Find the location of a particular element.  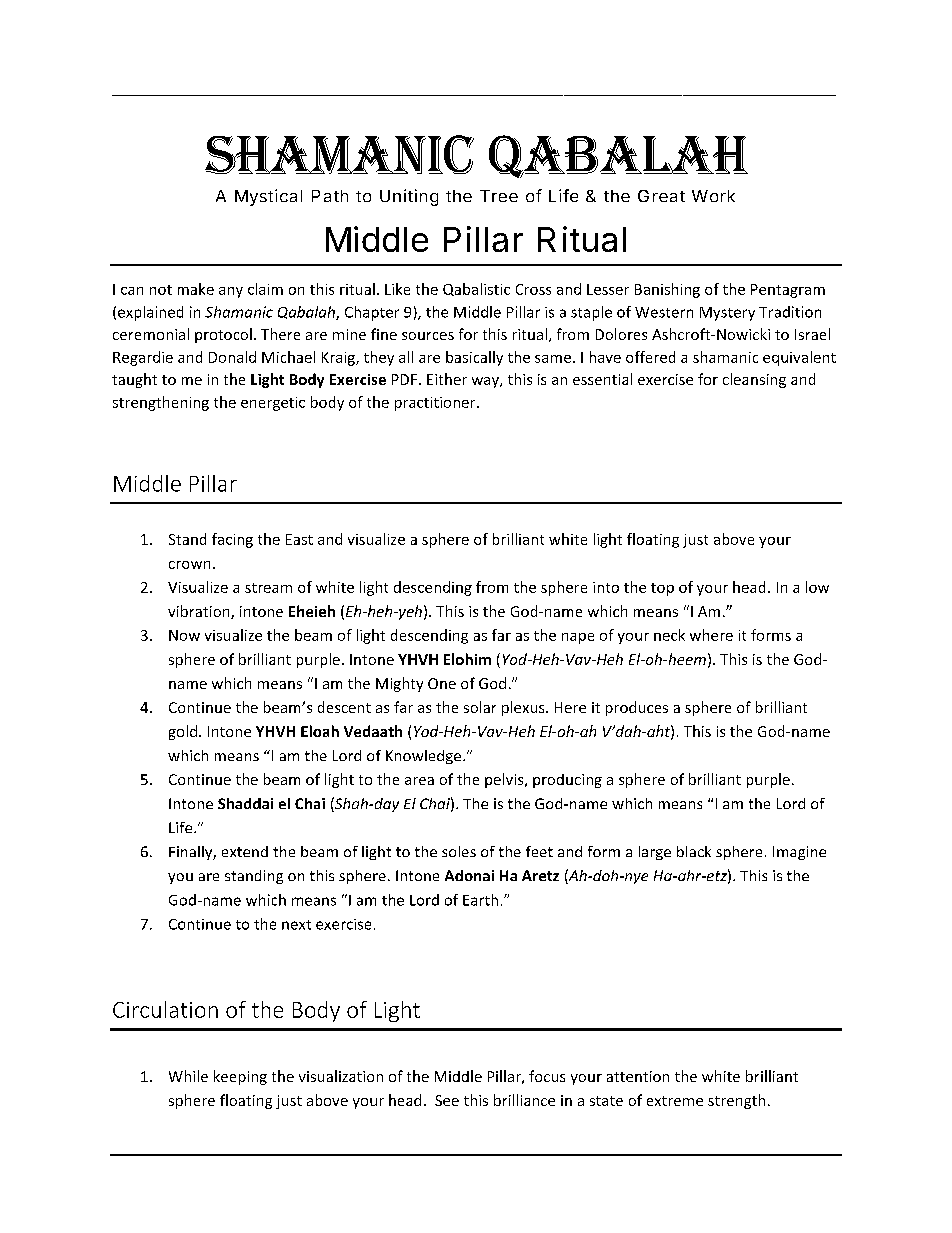

energetic is located at coordinates (273, 404).
